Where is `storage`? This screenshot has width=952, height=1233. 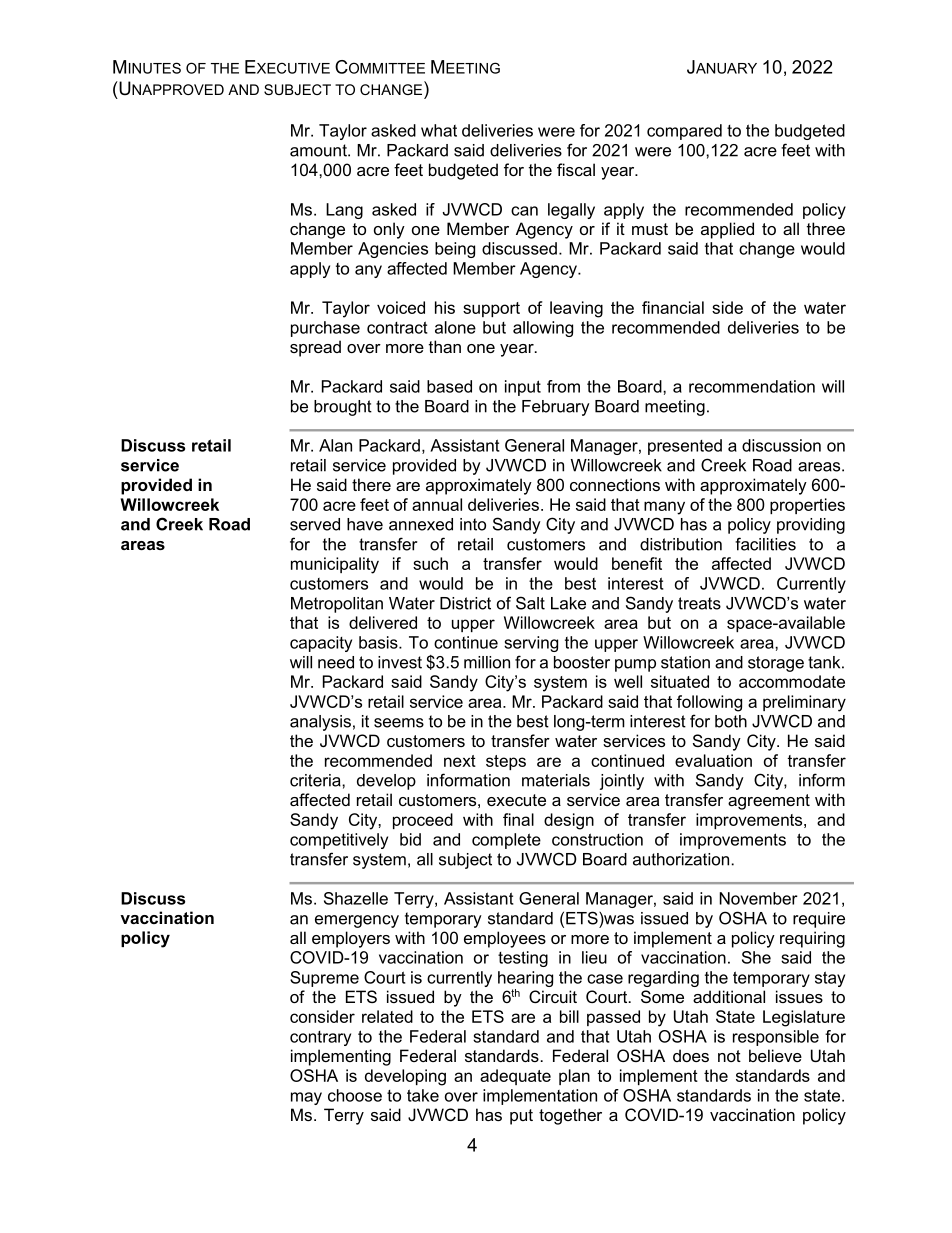
storage is located at coordinates (776, 664).
